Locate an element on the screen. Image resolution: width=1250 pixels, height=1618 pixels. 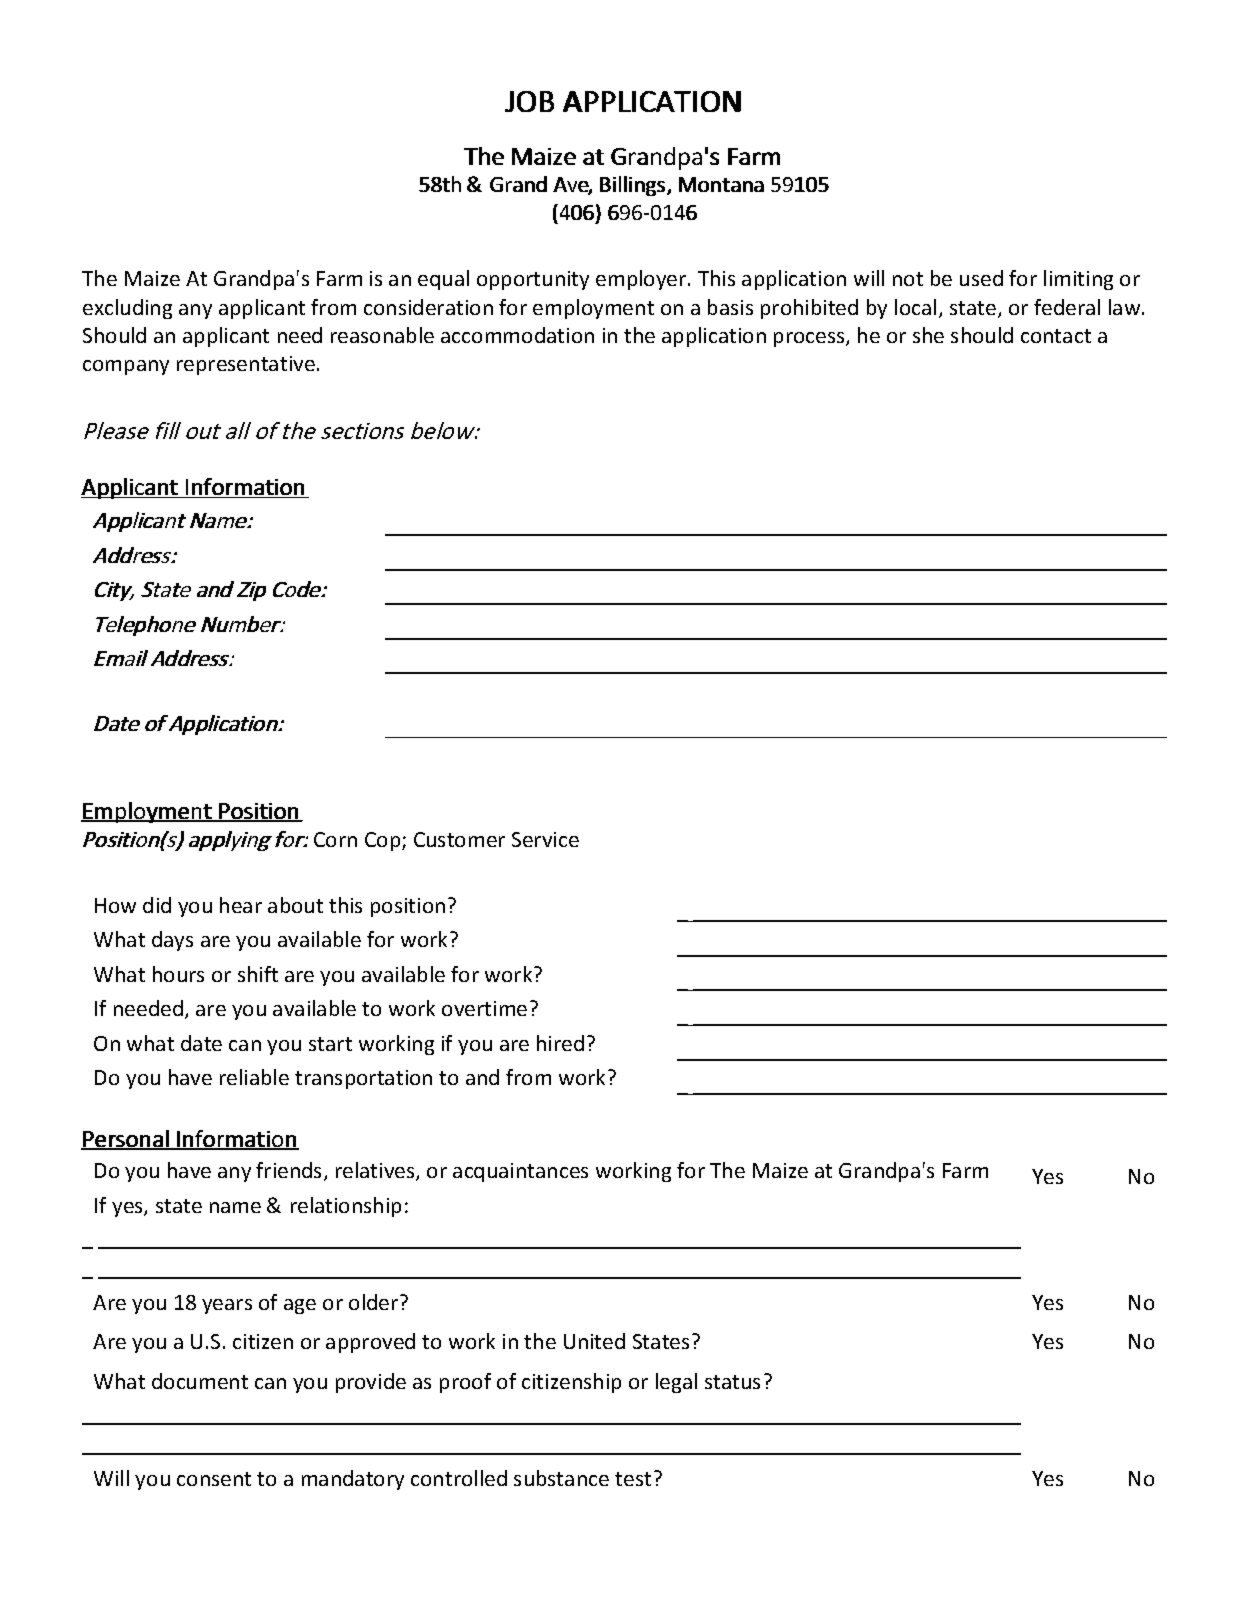
used is located at coordinates (981, 278).
